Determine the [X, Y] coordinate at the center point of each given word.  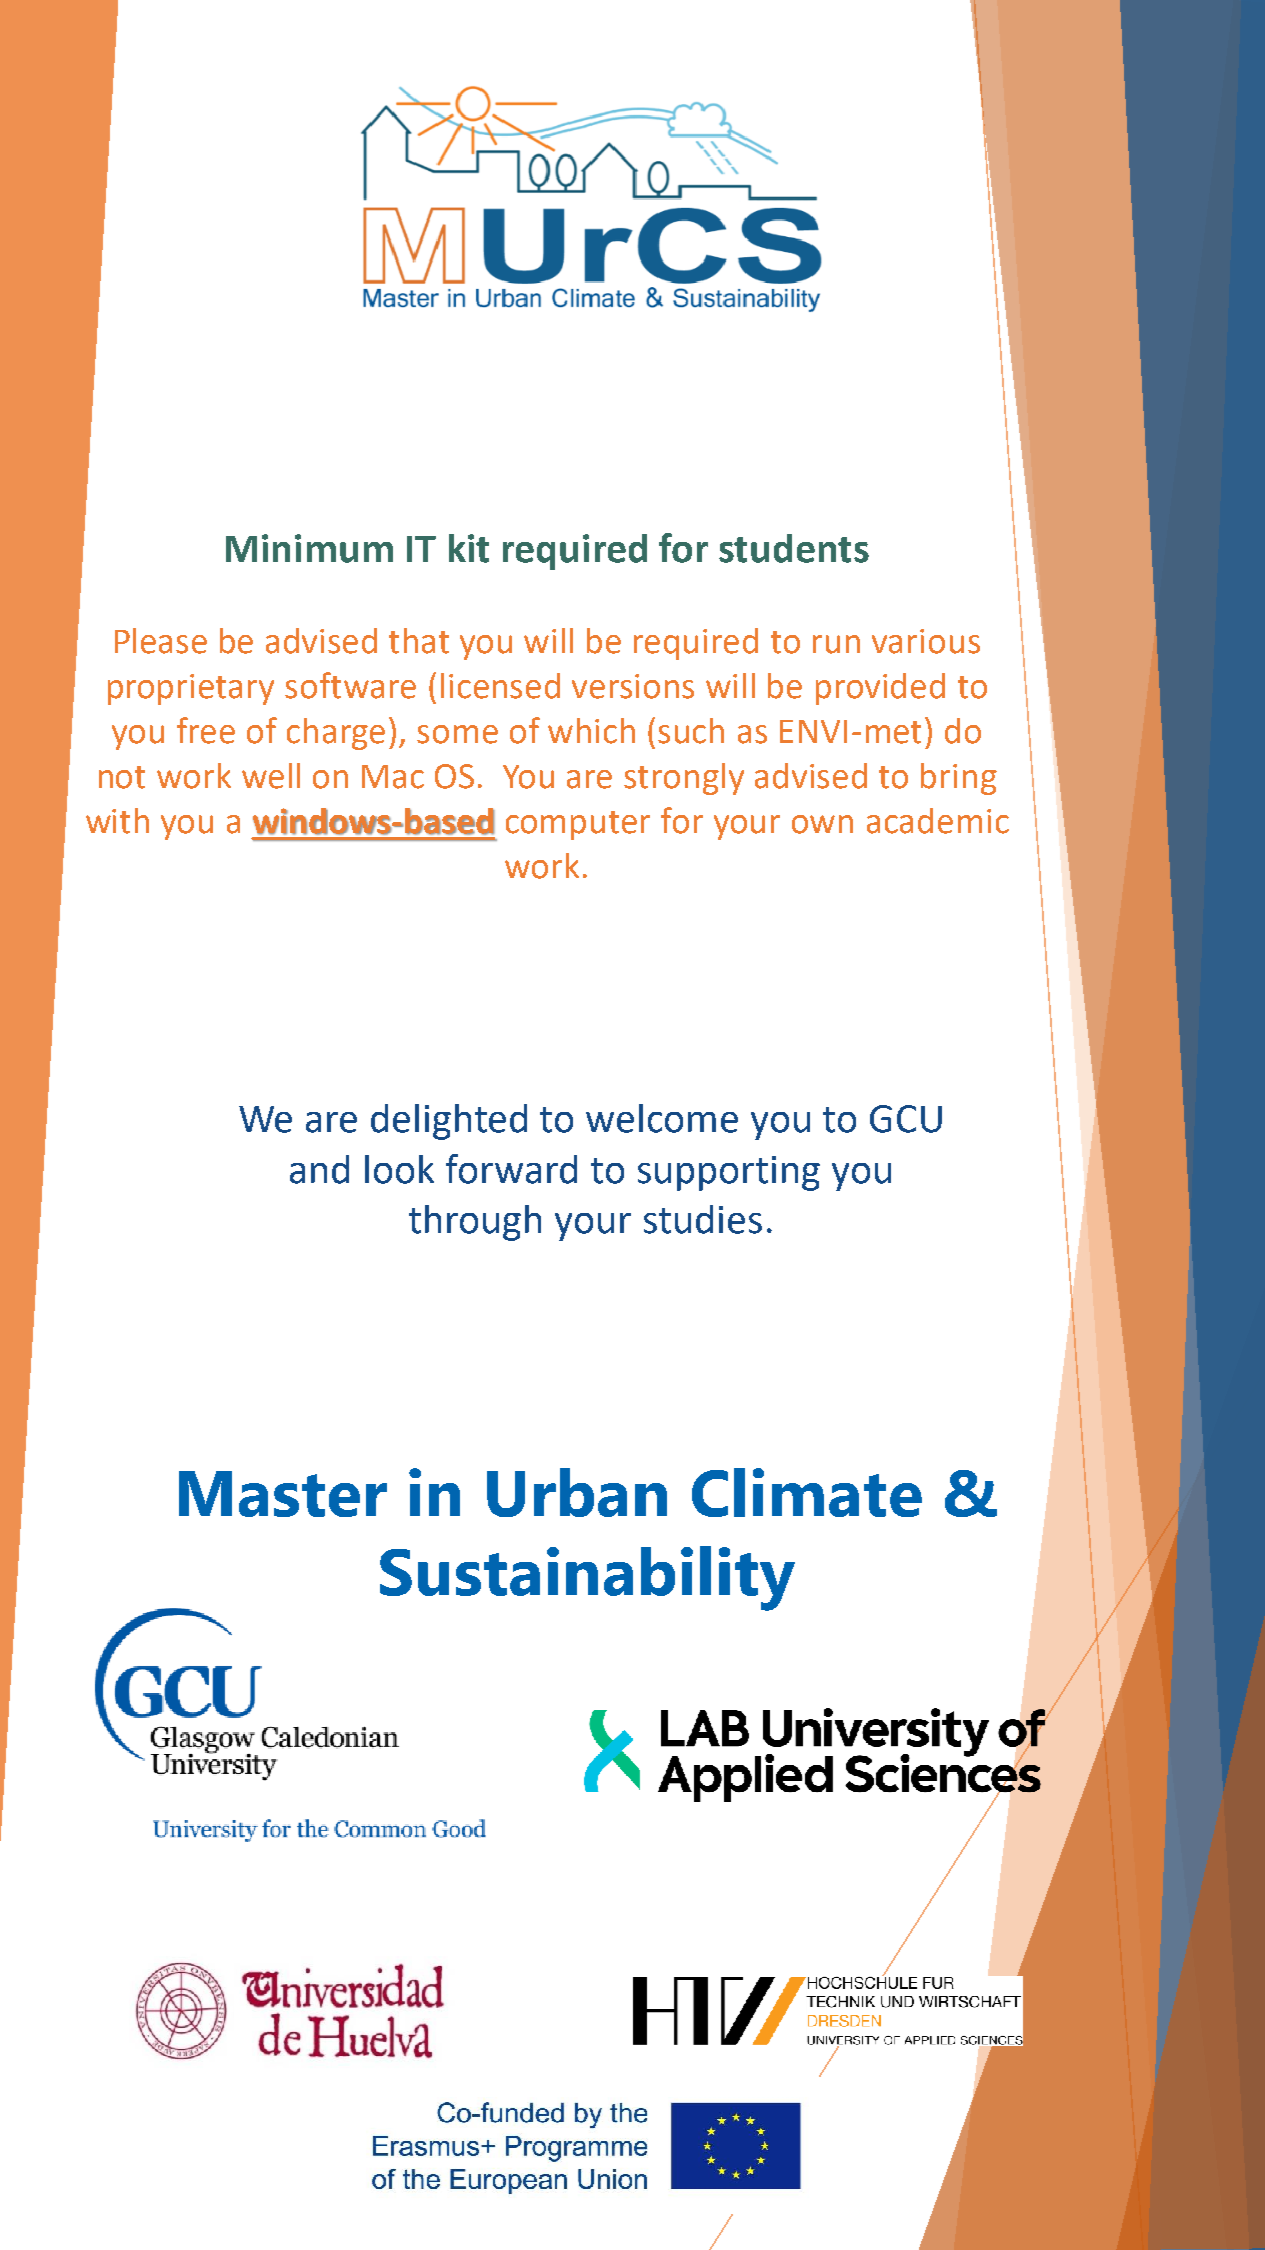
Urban [577, 1492]
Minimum [309, 548]
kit [469, 548]
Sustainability [587, 1578]
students [794, 548]
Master [283, 1494]
